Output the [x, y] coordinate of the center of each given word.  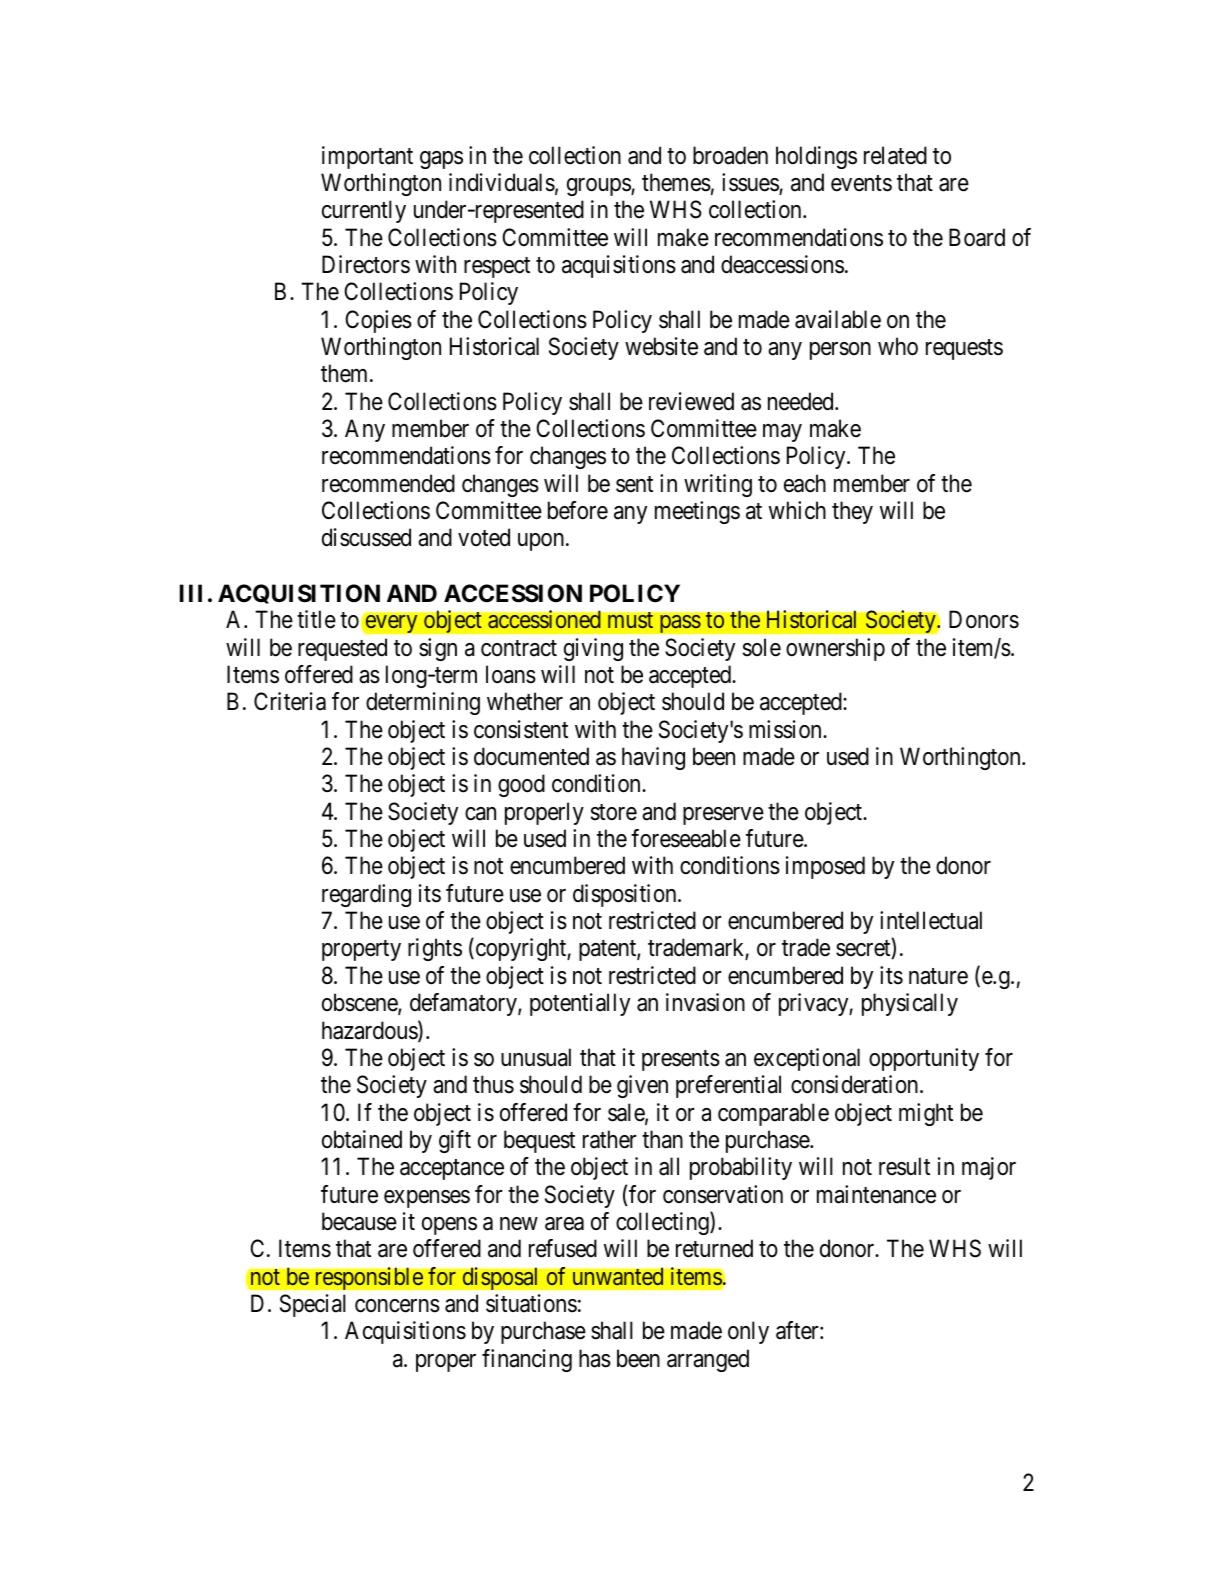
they [852, 512]
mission [786, 729]
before [578, 510]
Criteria [290, 701]
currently [364, 211]
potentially [580, 1004]
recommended [388, 483]
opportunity [924, 1059]
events [861, 183]
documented [531, 756]
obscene [360, 1003]
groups [599, 187]
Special [313, 1305]
